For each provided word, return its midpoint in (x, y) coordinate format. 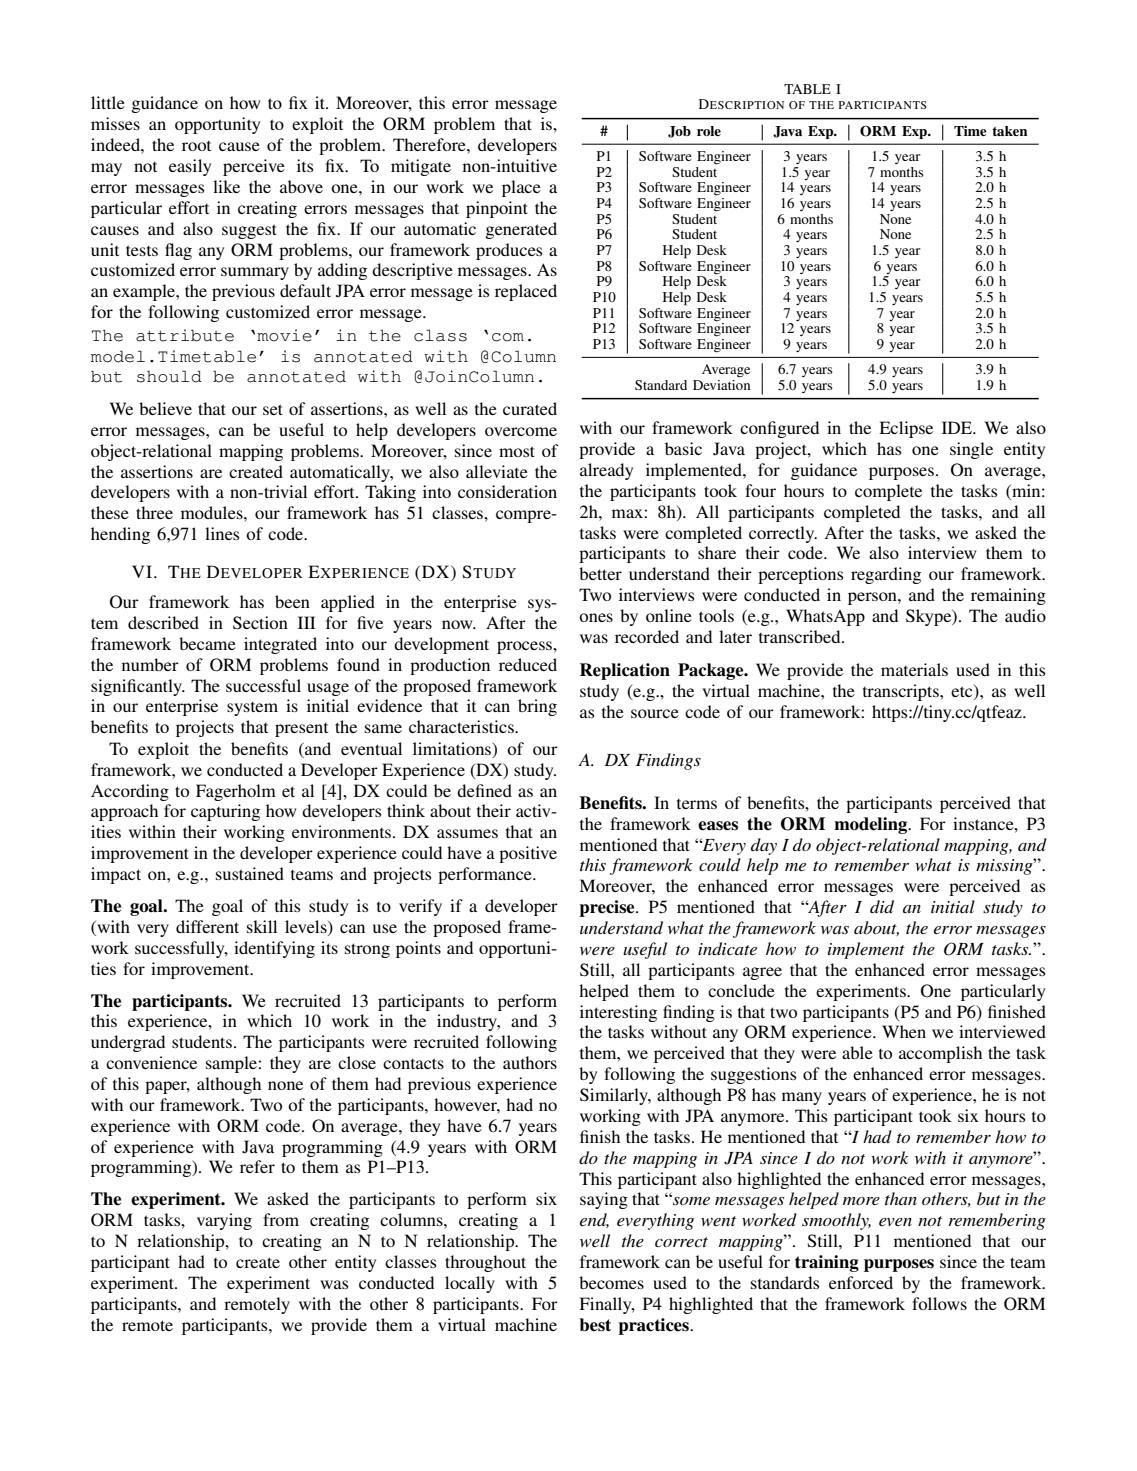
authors (530, 1062)
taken (1009, 131)
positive (528, 854)
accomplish (940, 1054)
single (971, 450)
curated (530, 408)
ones (596, 617)
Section (260, 623)
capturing (225, 812)
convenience (151, 1062)
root (196, 146)
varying (224, 1221)
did (882, 906)
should (169, 376)
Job (679, 132)
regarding (886, 575)
